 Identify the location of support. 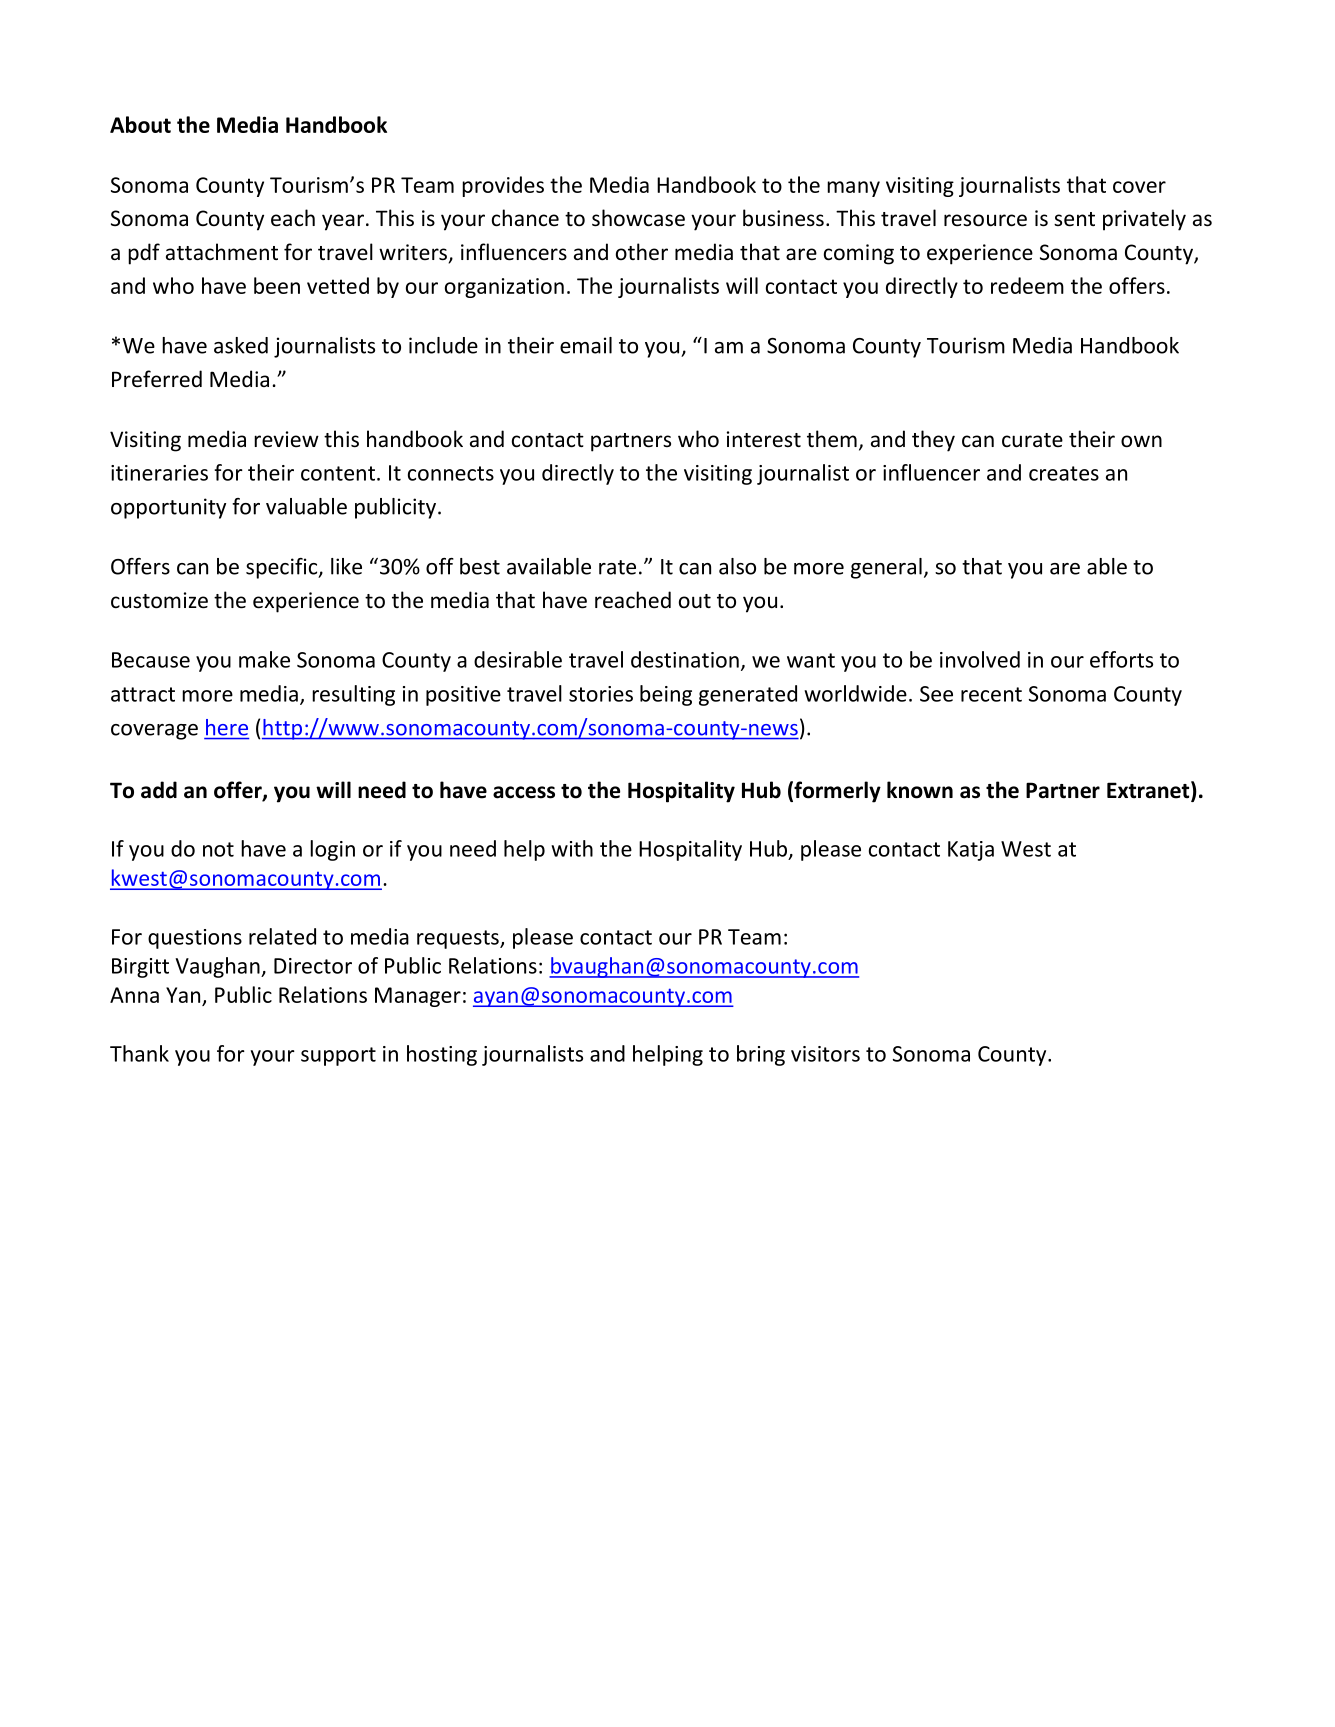
(338, 1056).
